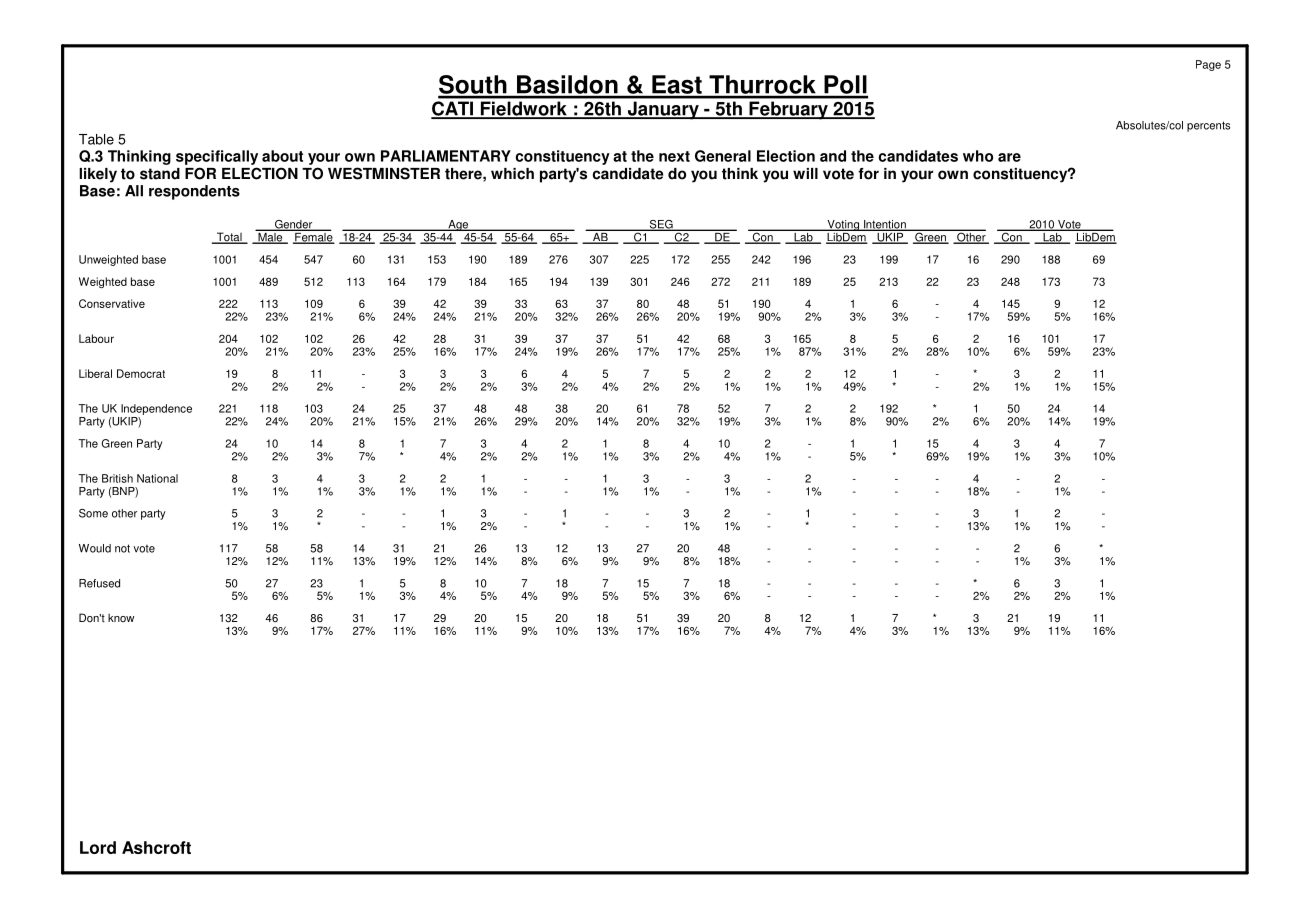 The height and width of the document is (924, 1308). What do you see at coordinates (1208, 65) in the document?
I see `Page` at bounding box center [1208, 65].
